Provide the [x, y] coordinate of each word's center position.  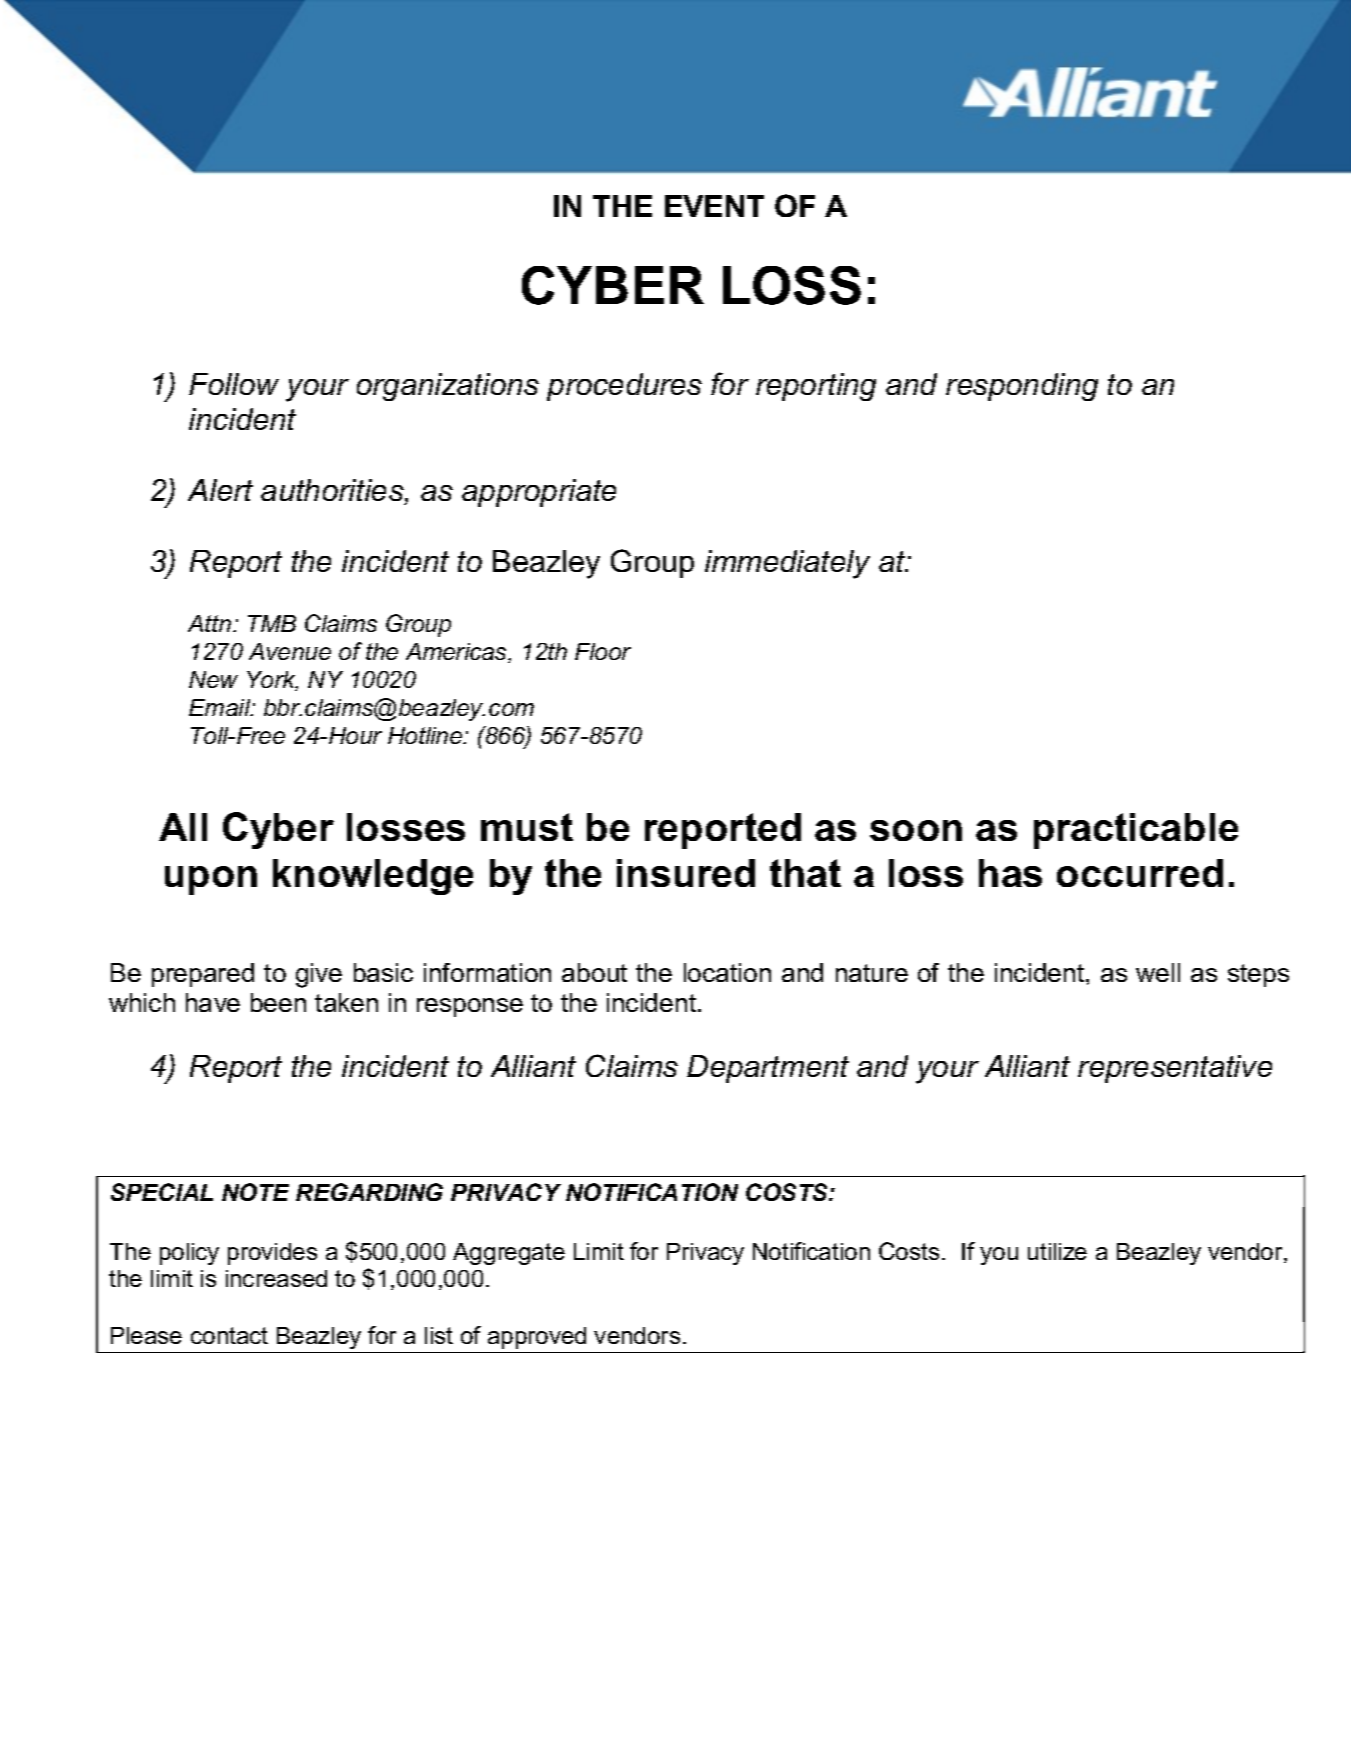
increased [276, 1278]
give [319, 975]
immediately [787, 564]
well [1158, 972]
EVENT [714, 206]
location [727, 972]
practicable [1136, 831]
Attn [211, 623]
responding [1022, 387]
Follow [234, 384]
